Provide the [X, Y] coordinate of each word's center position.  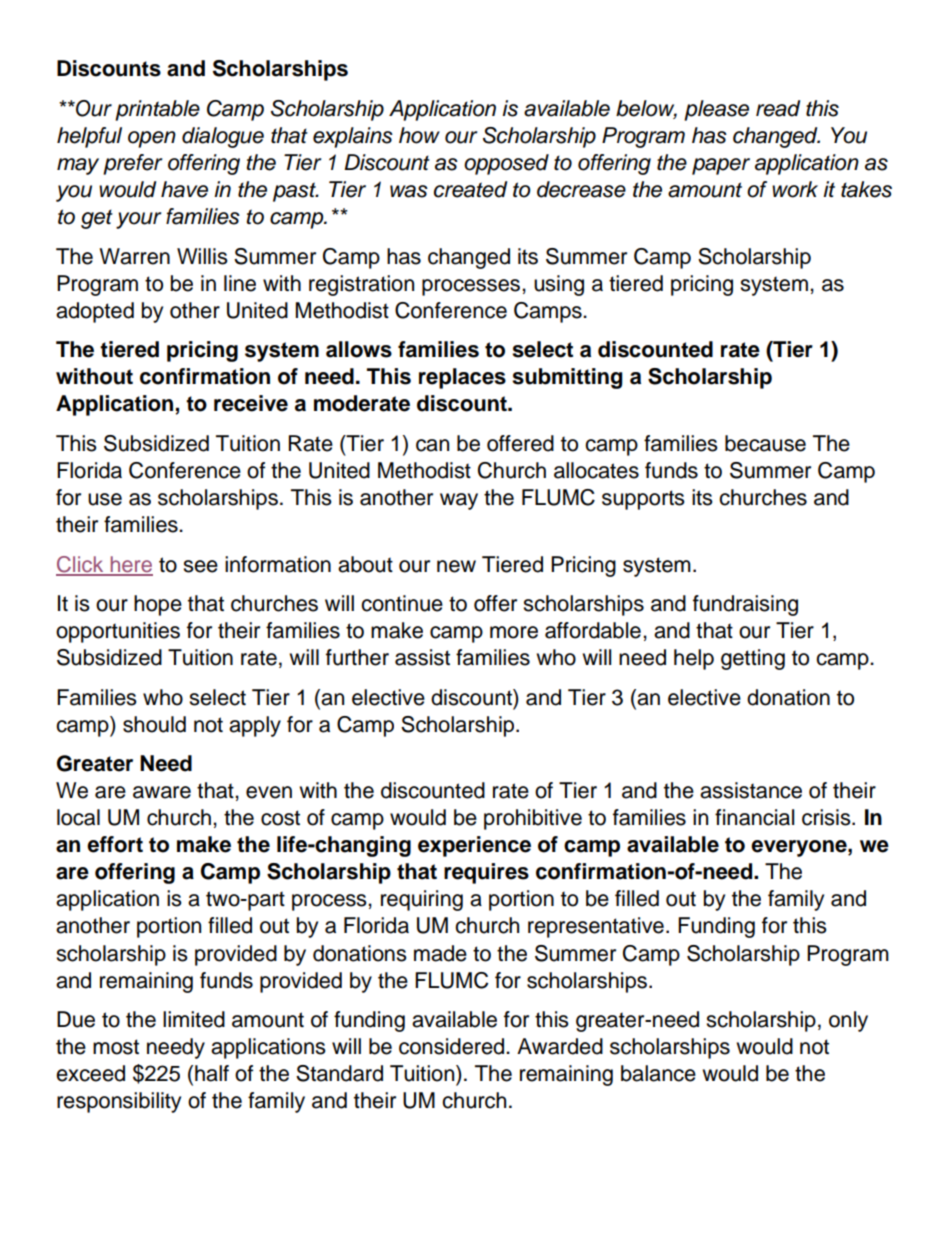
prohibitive [533, 819]
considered [453, 1046]
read [778, 108]
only [848, 1021]
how [419, 135]
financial [754, 817]
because [765, 443]
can [432, 445]
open [152, 139]
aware [162, 792]
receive [251, 403]
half [212, 1073]
